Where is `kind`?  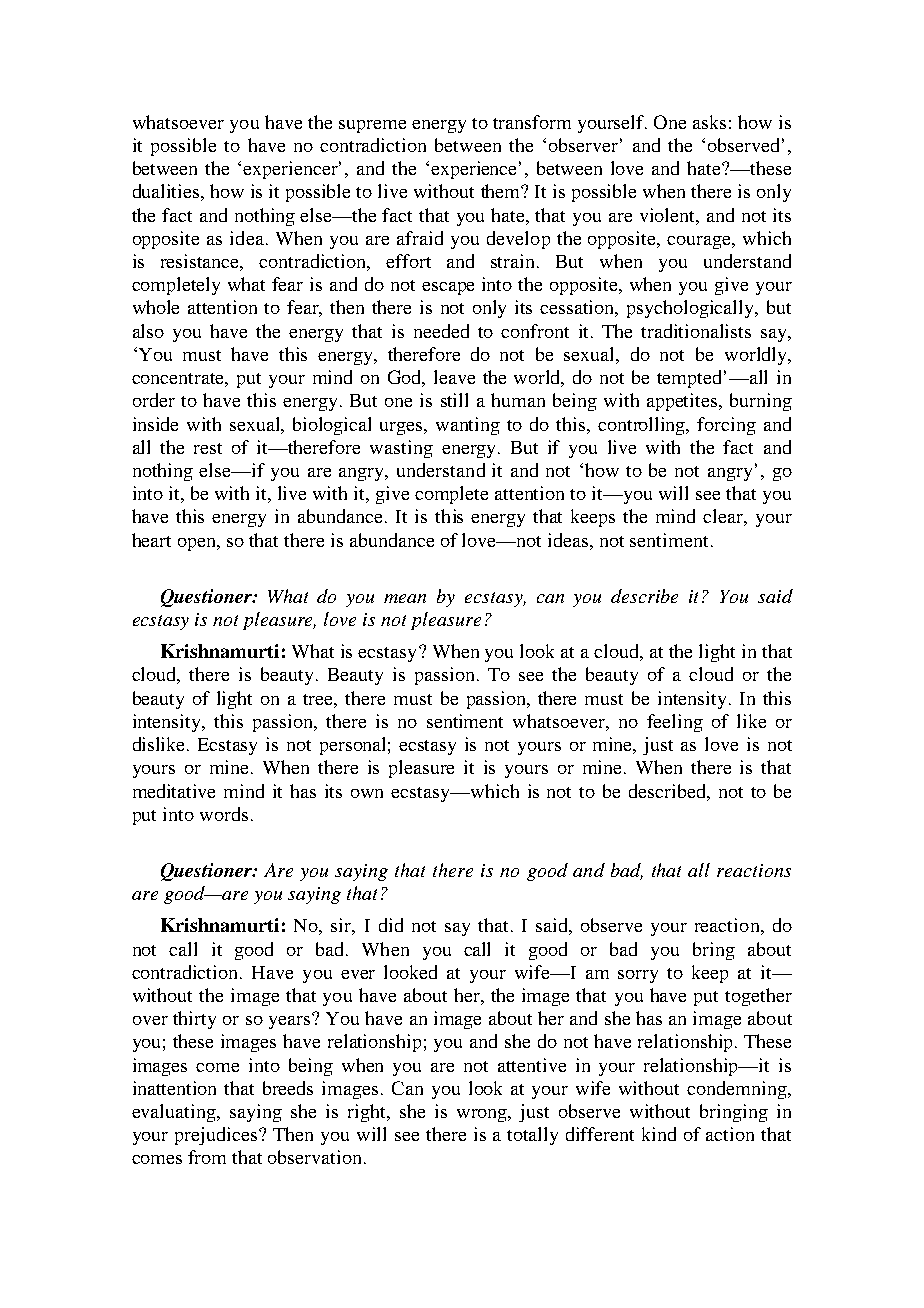 kind is located at coordinates (659, 1134).
